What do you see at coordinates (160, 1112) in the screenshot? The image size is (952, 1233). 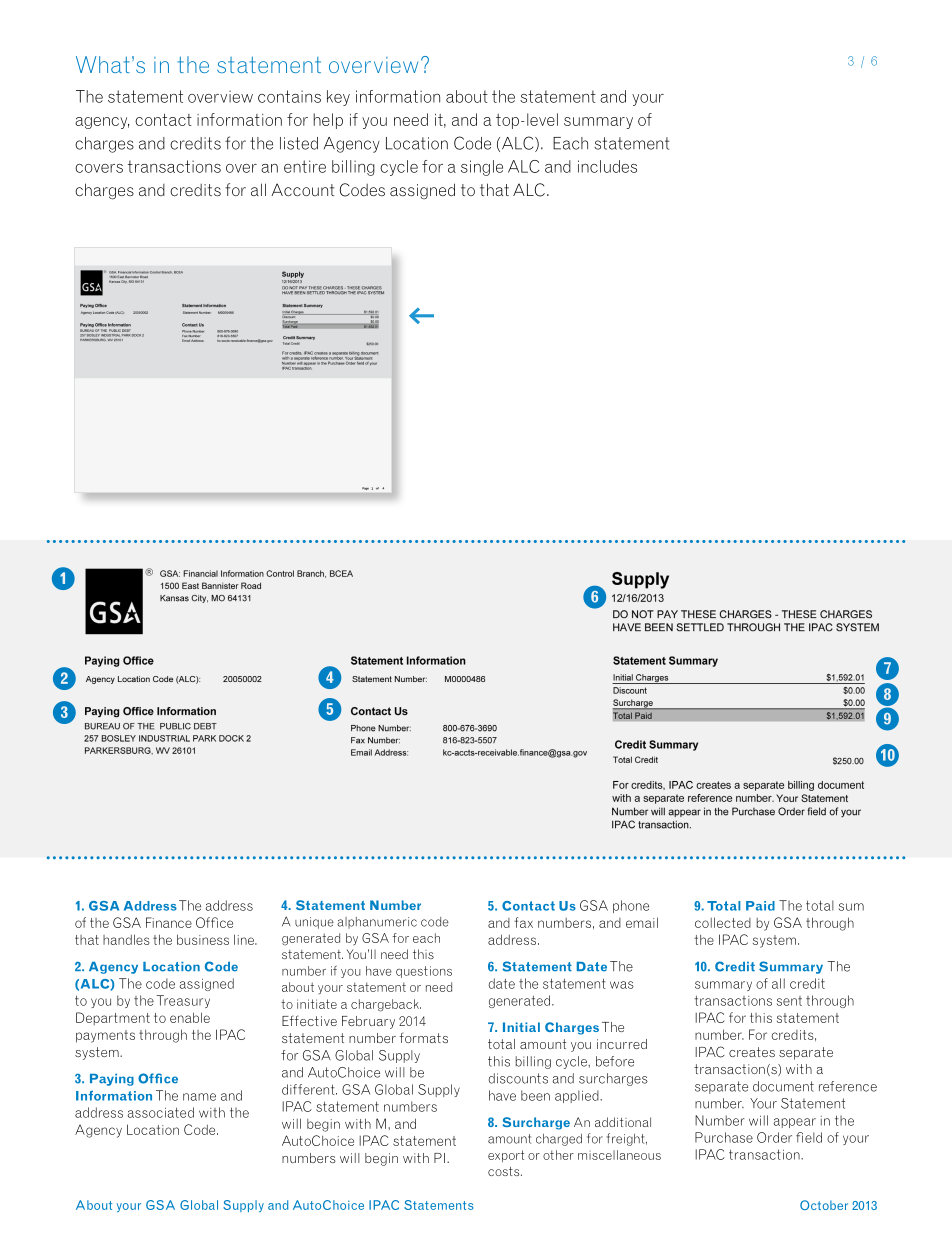 I see `associated` at bounding box center [160, 1112].
